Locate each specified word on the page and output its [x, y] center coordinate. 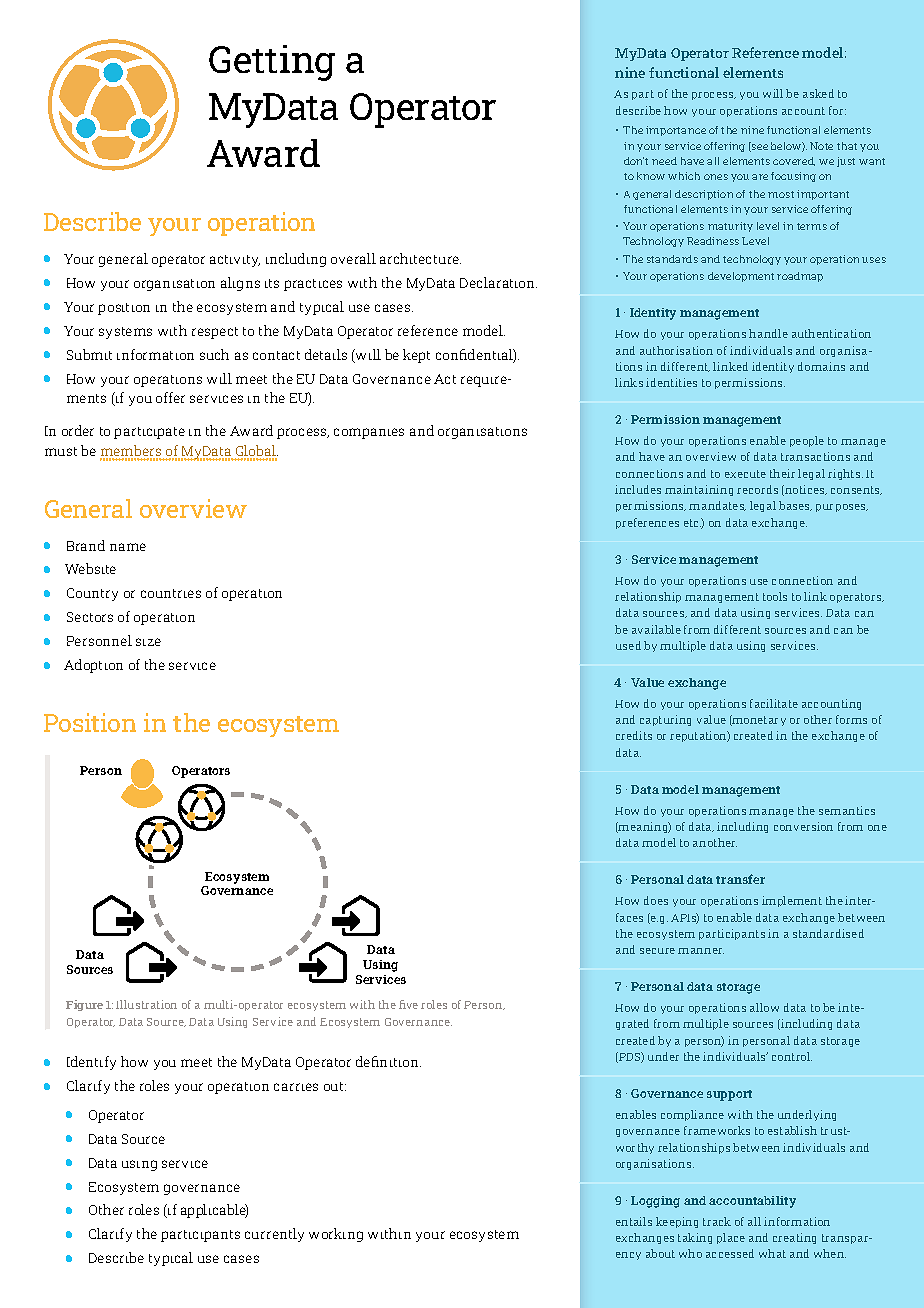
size [148, 642]
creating [794, 1238]
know [651, 176]
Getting [272, 63]
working [336, 1235]
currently [274, 1235]
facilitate [774, 703]
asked [818, 93]
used [628, 645]
